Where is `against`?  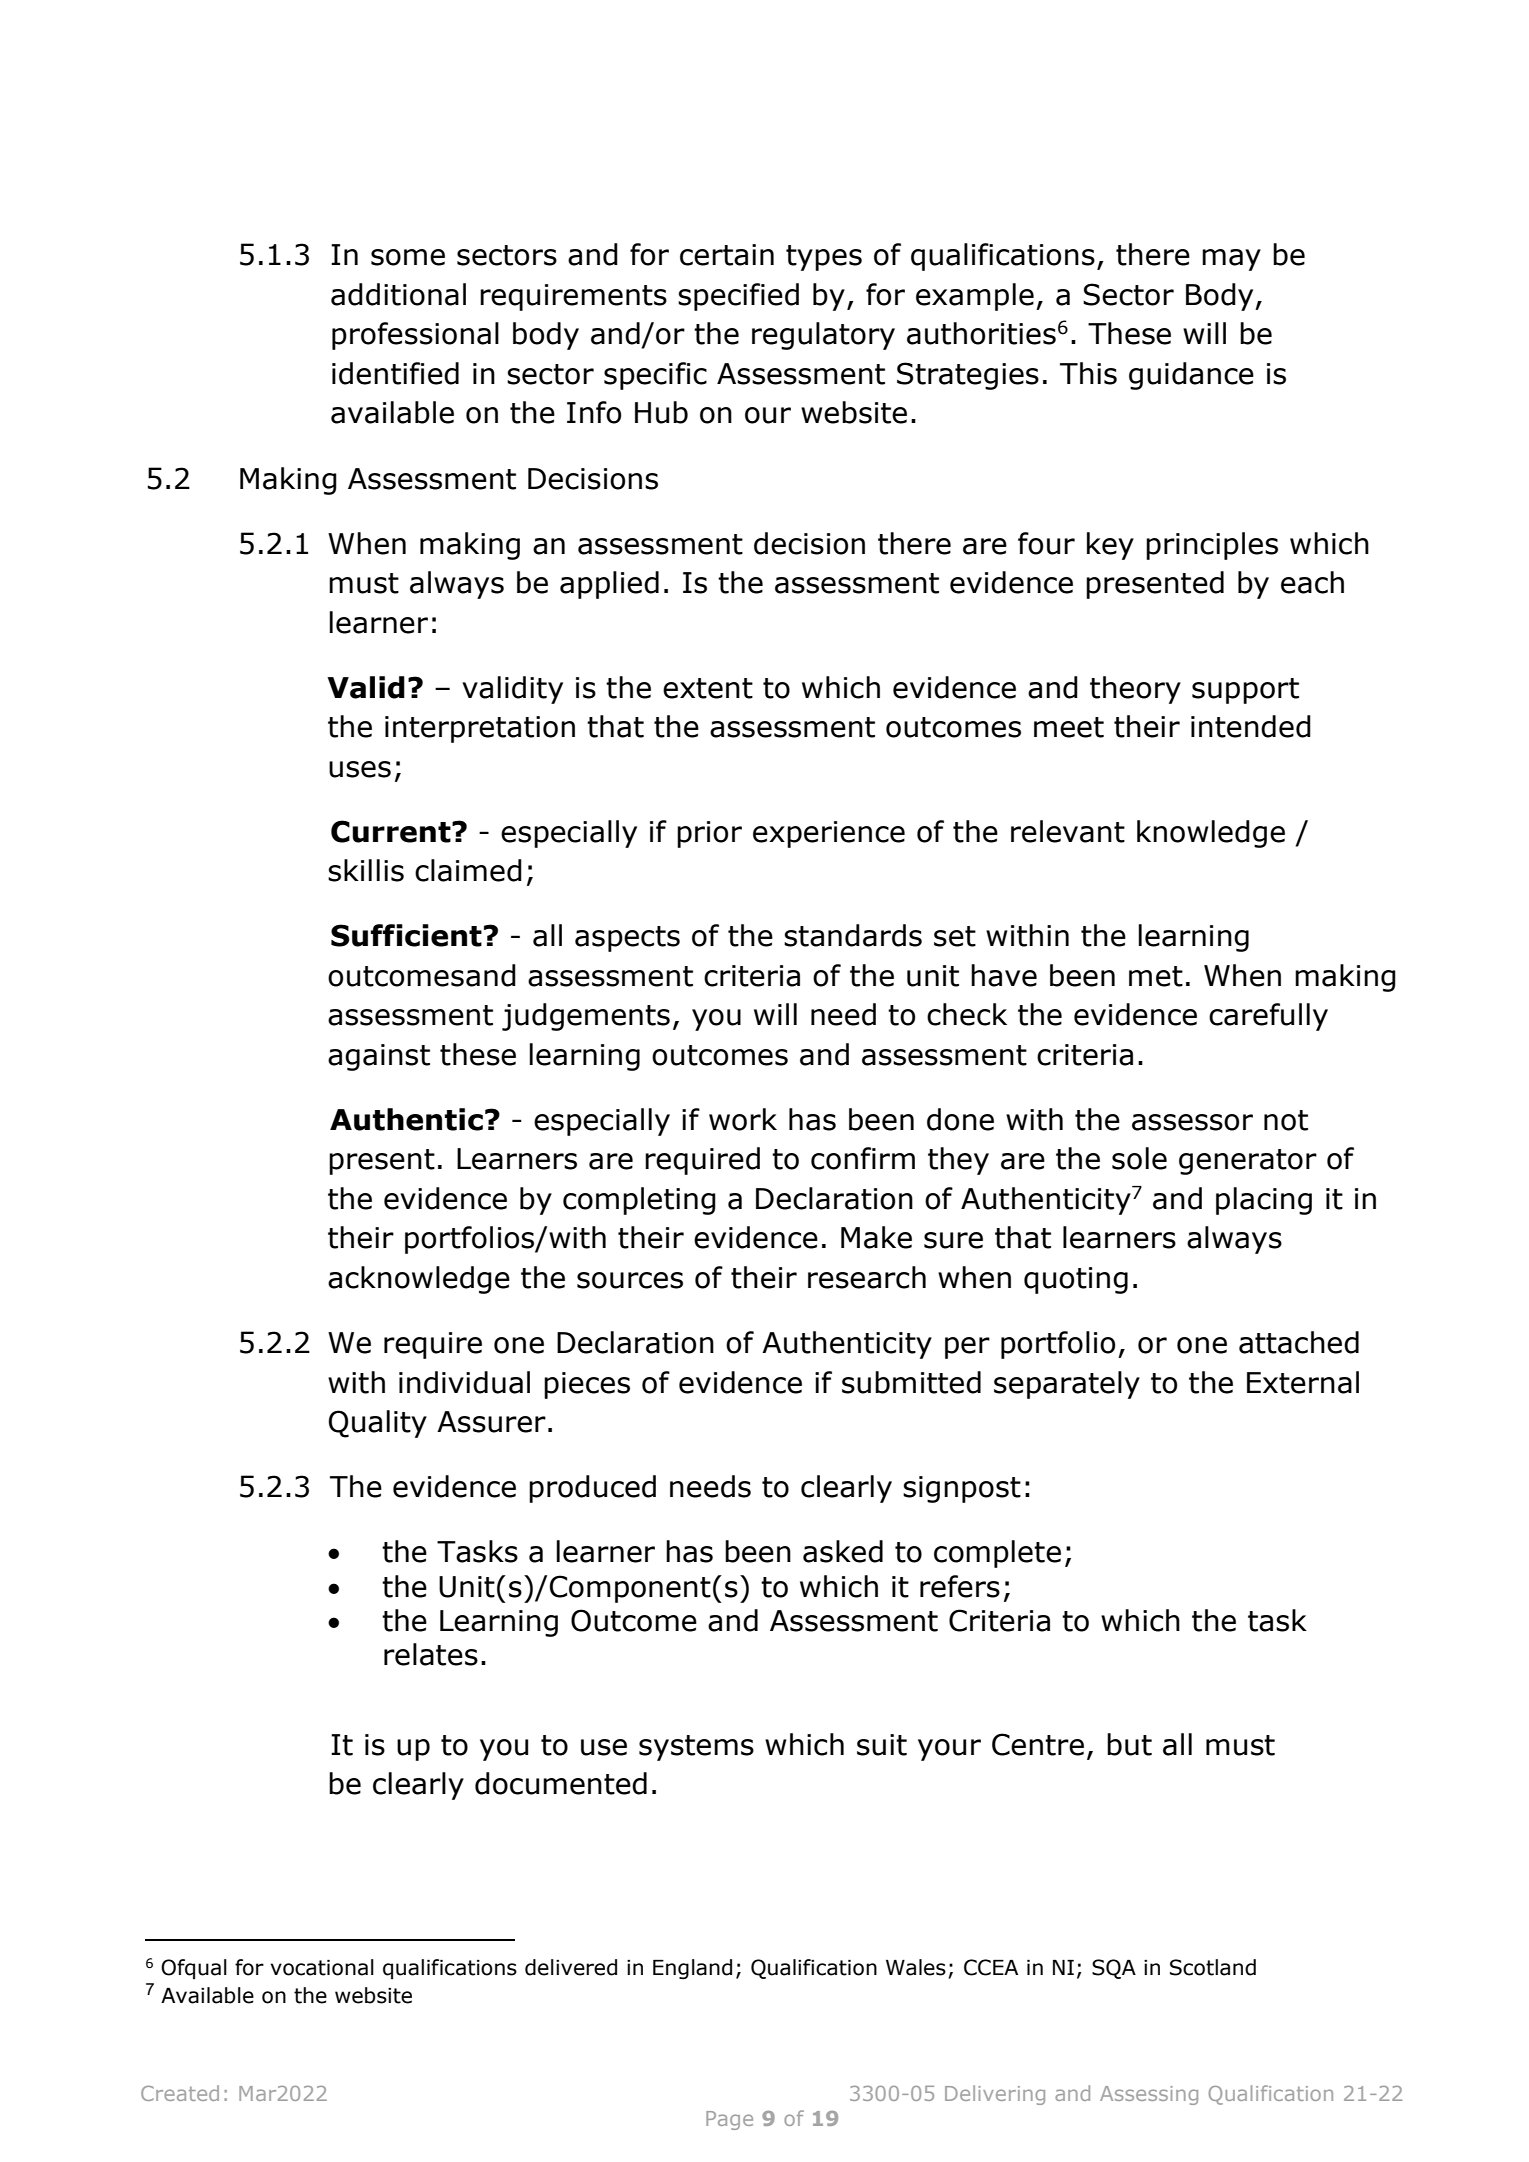
against is located at coordinates (379, 1057).
